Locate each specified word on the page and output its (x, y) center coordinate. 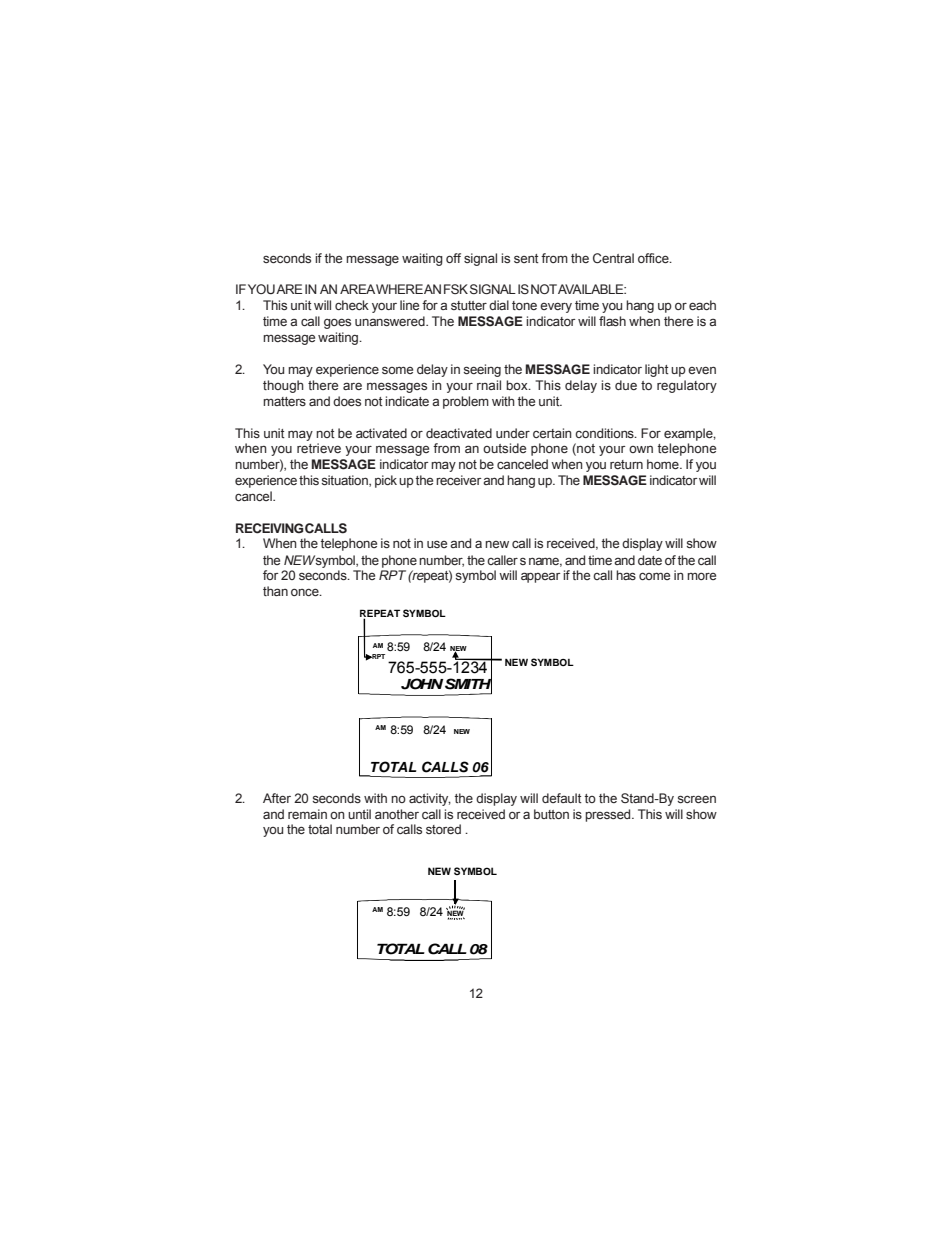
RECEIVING (269, 528)
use (437, 544)
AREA (357, 289)
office (654, 258)
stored (443, 829)
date (650, 560)
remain (307, 814)
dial (499, 305)
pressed (609, 815)
